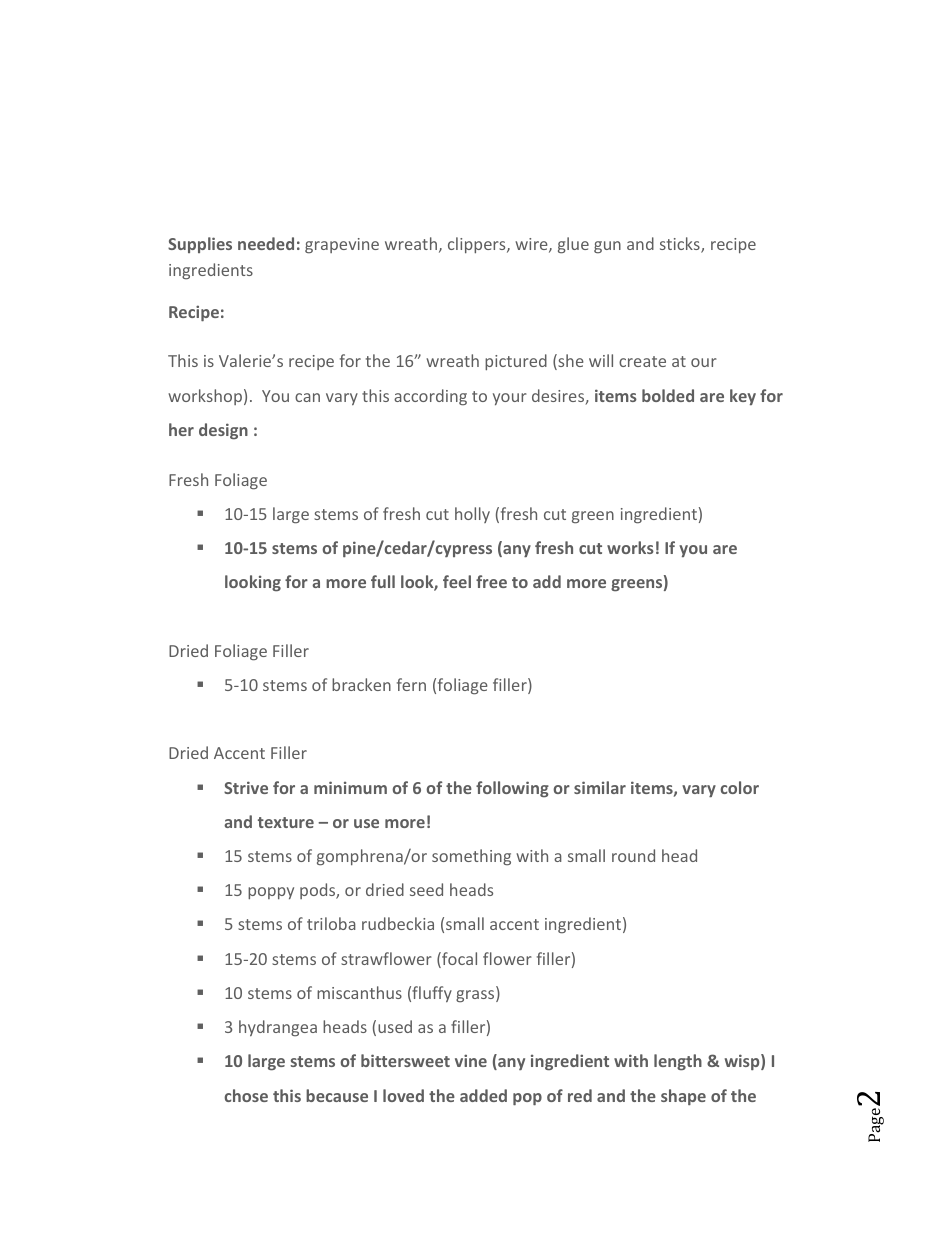  Describe the element at coordinates (668, 395) in the screenshot. I see `bolded` at that location.
